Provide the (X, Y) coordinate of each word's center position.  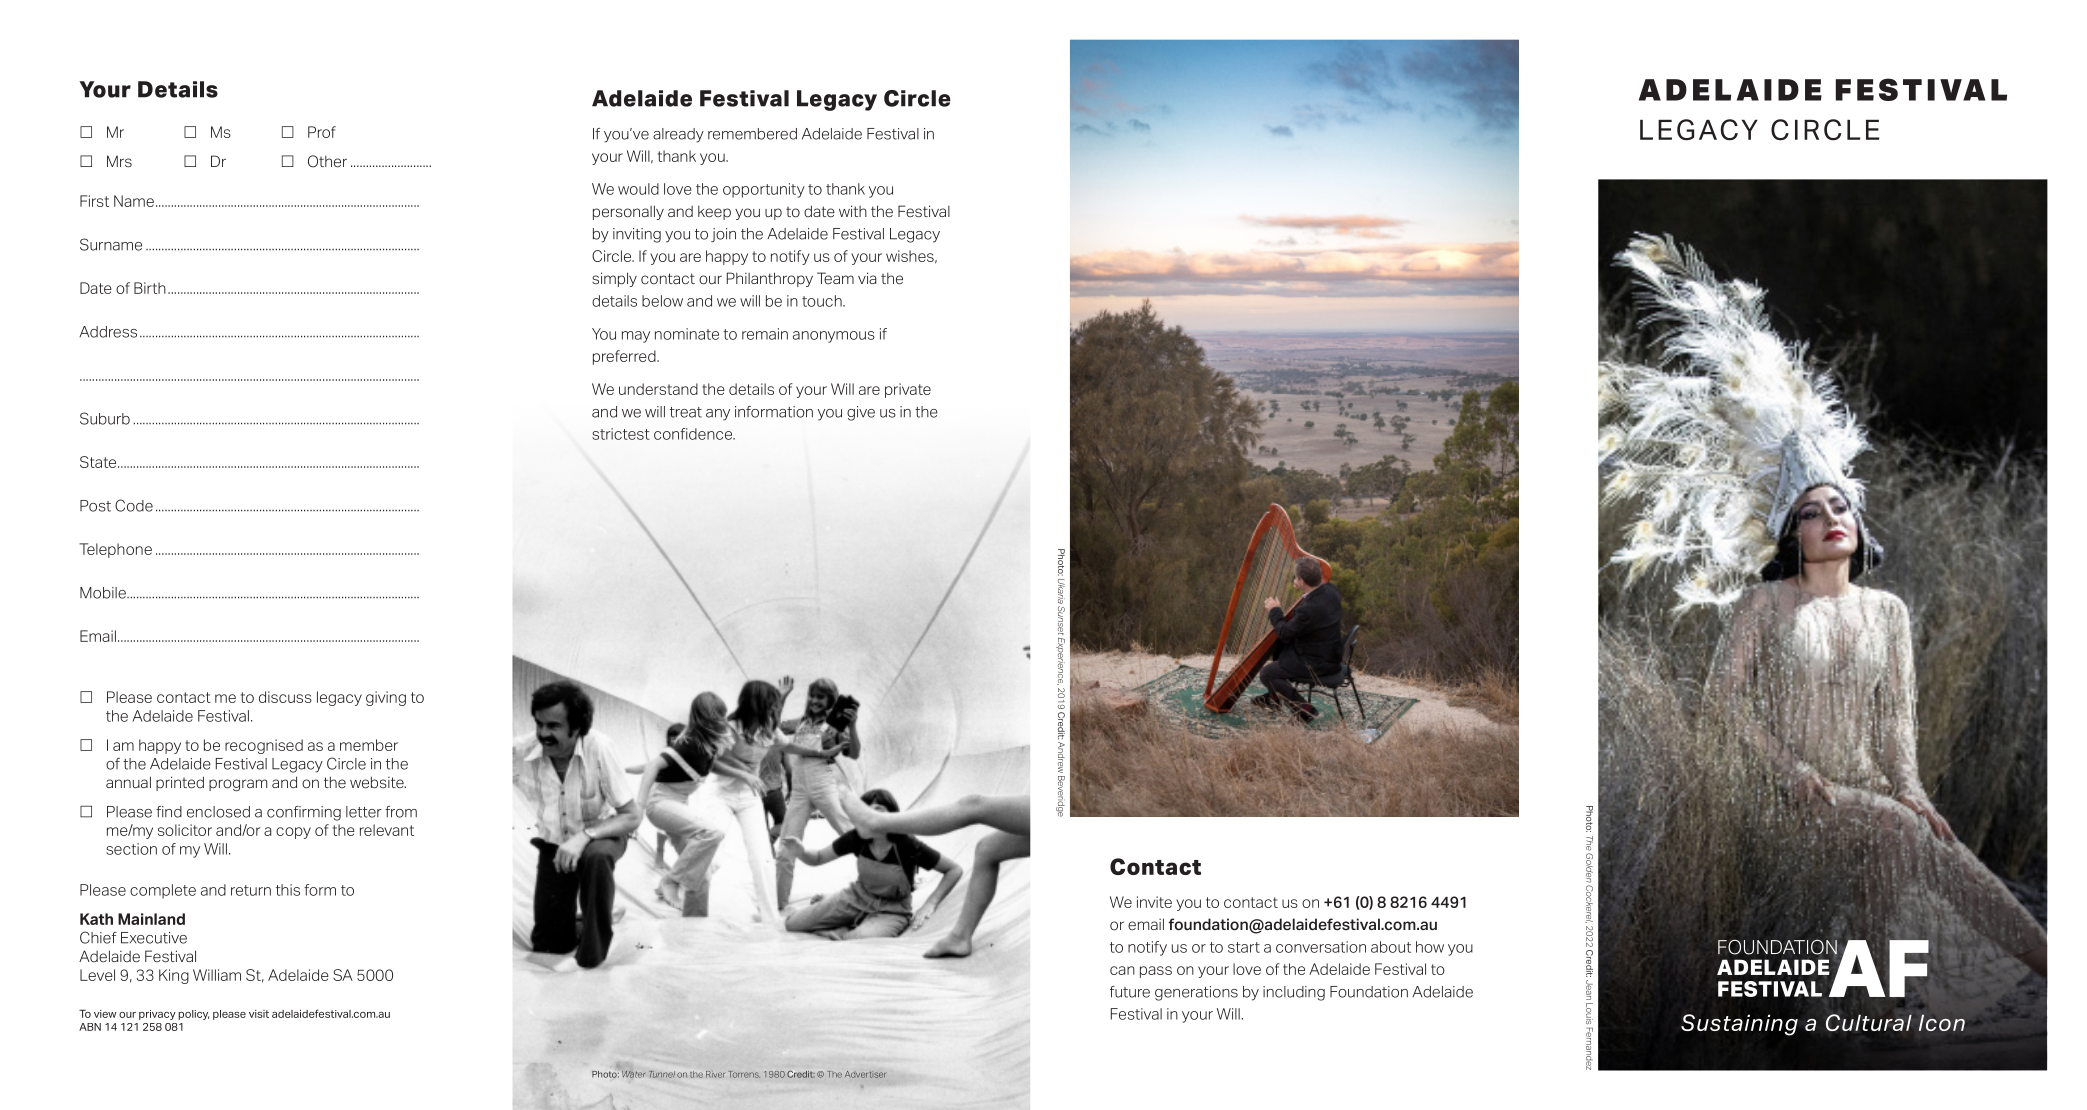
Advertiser (865, 1074)
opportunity (764, 190)
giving (386, 698)
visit (259, 1014)
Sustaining (1739, 1025)
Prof (322, 132)
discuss (285, 697)
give (861, 413)
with (853, 211)
